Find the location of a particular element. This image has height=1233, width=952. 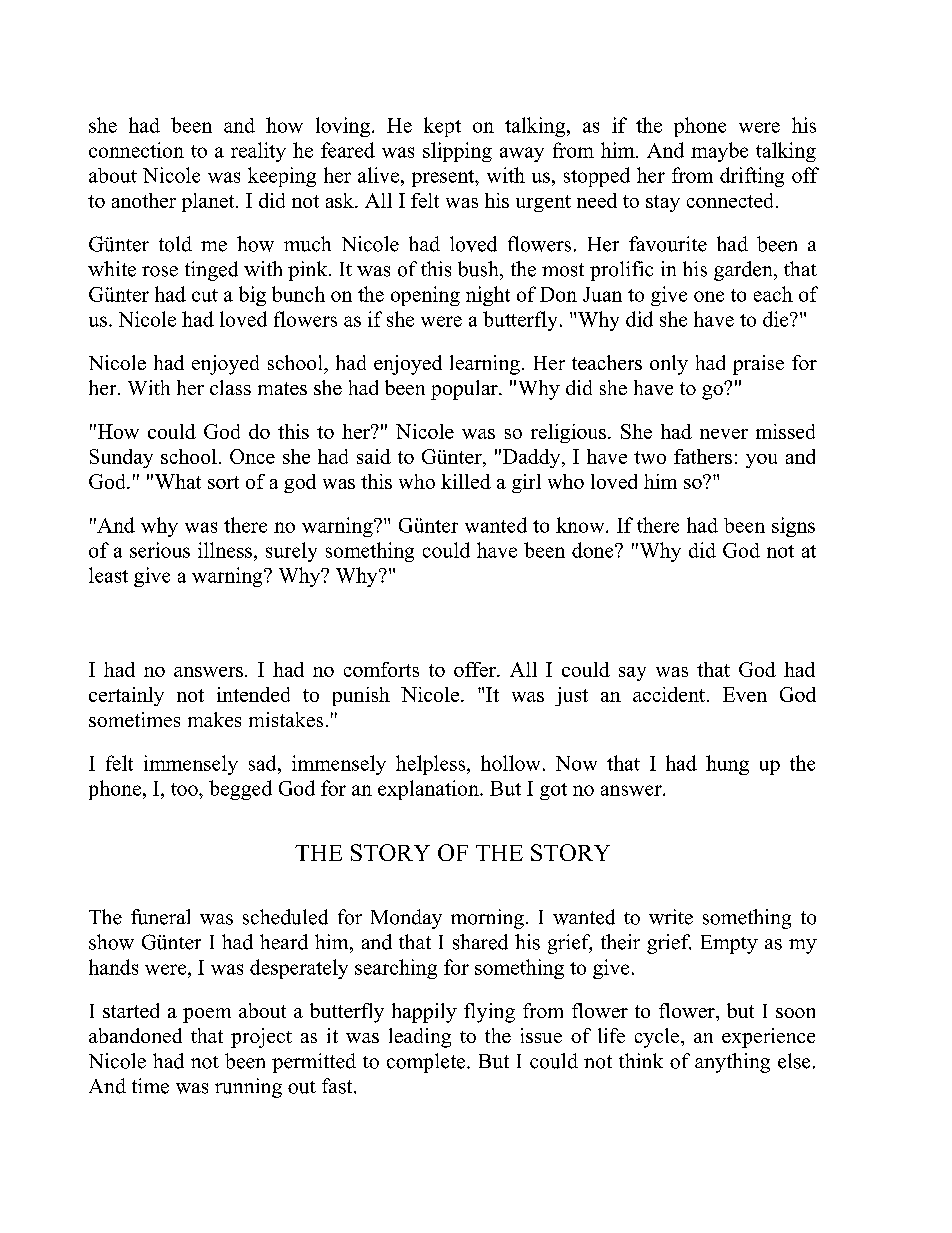

serious is located at coordinates (160, 550).
